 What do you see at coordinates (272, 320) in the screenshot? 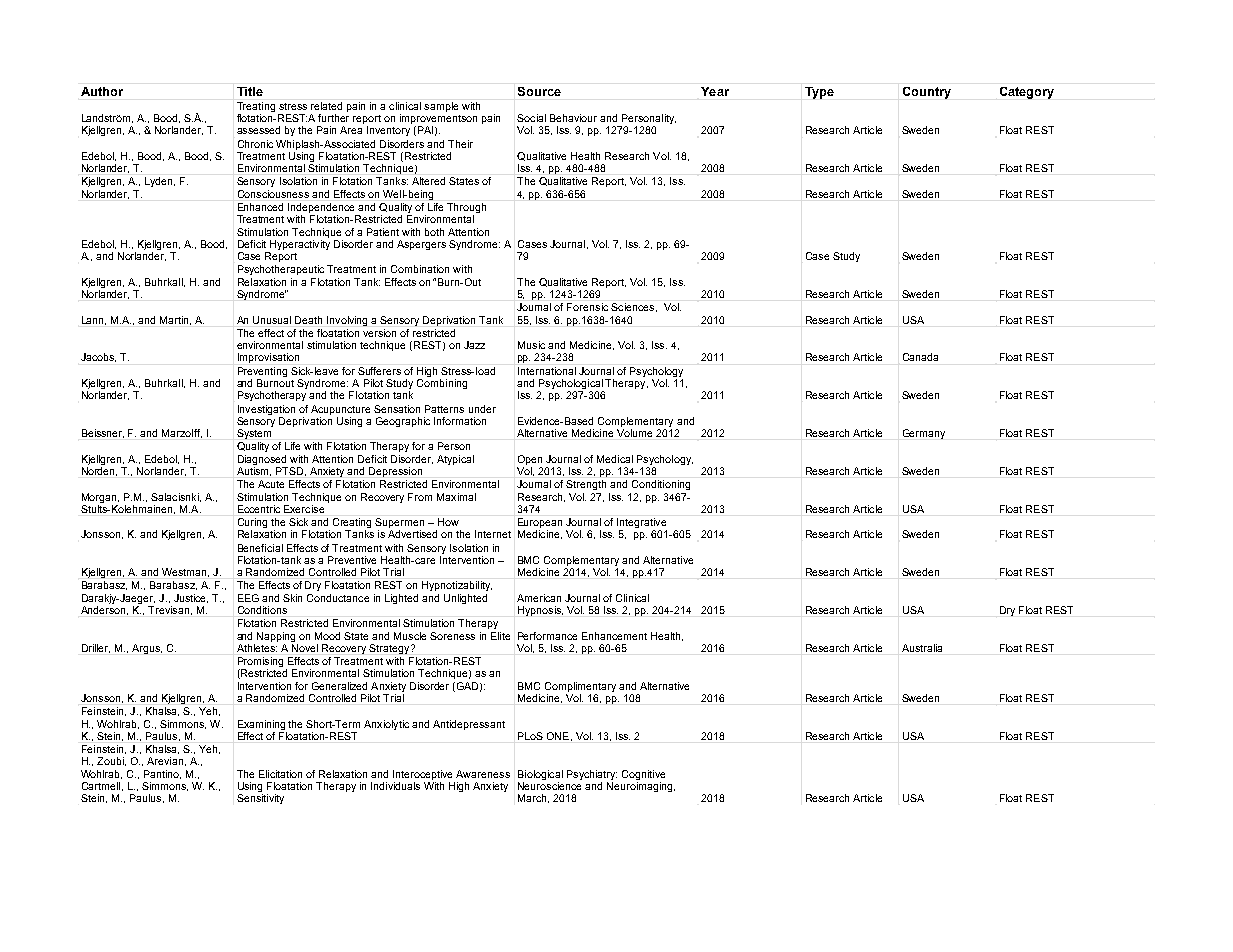
I see `Unusual` at bounding box center [272, 320].
